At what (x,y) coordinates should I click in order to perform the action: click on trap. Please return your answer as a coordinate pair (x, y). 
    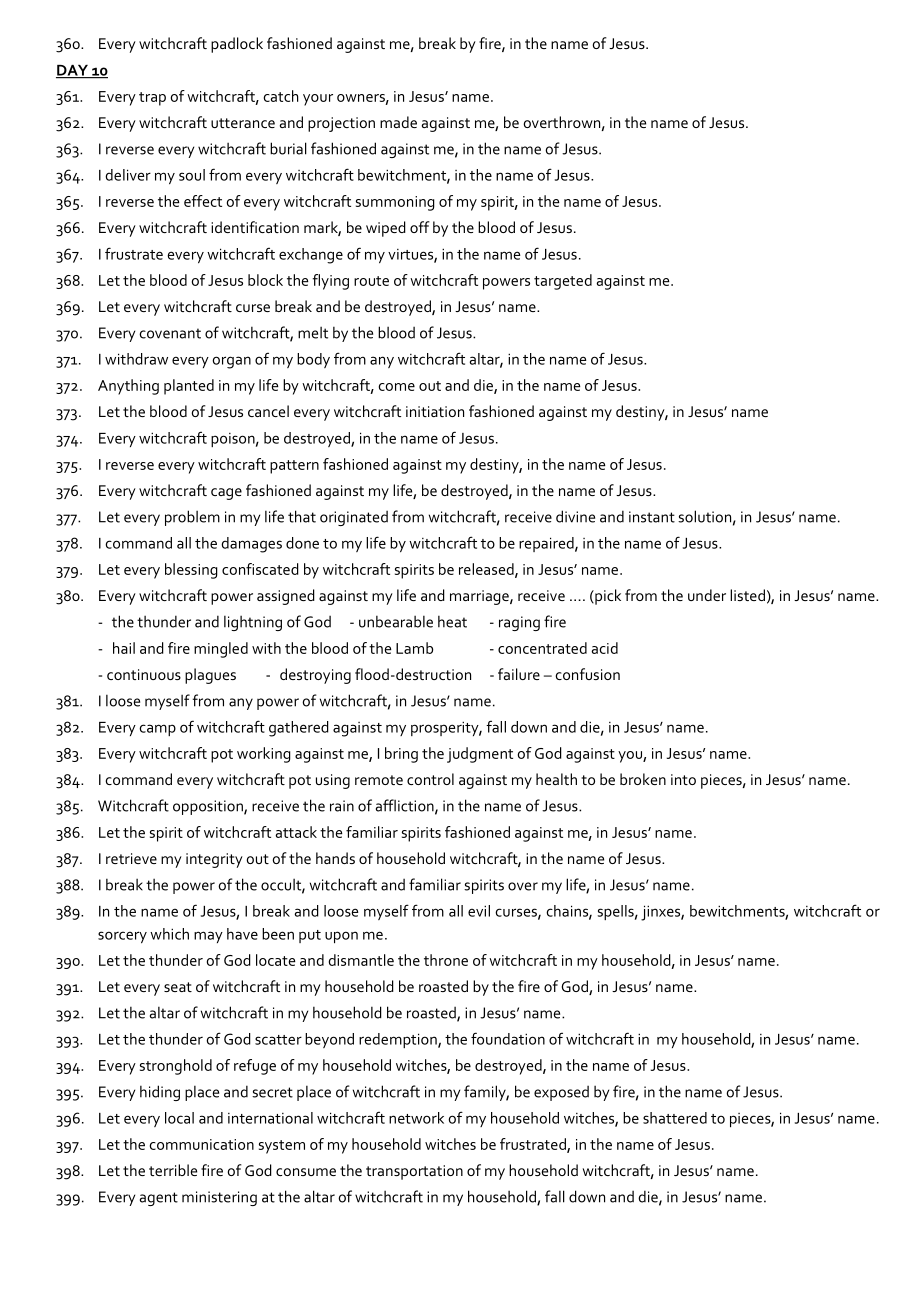
    Looking at the image, I should click on (152, 99).
